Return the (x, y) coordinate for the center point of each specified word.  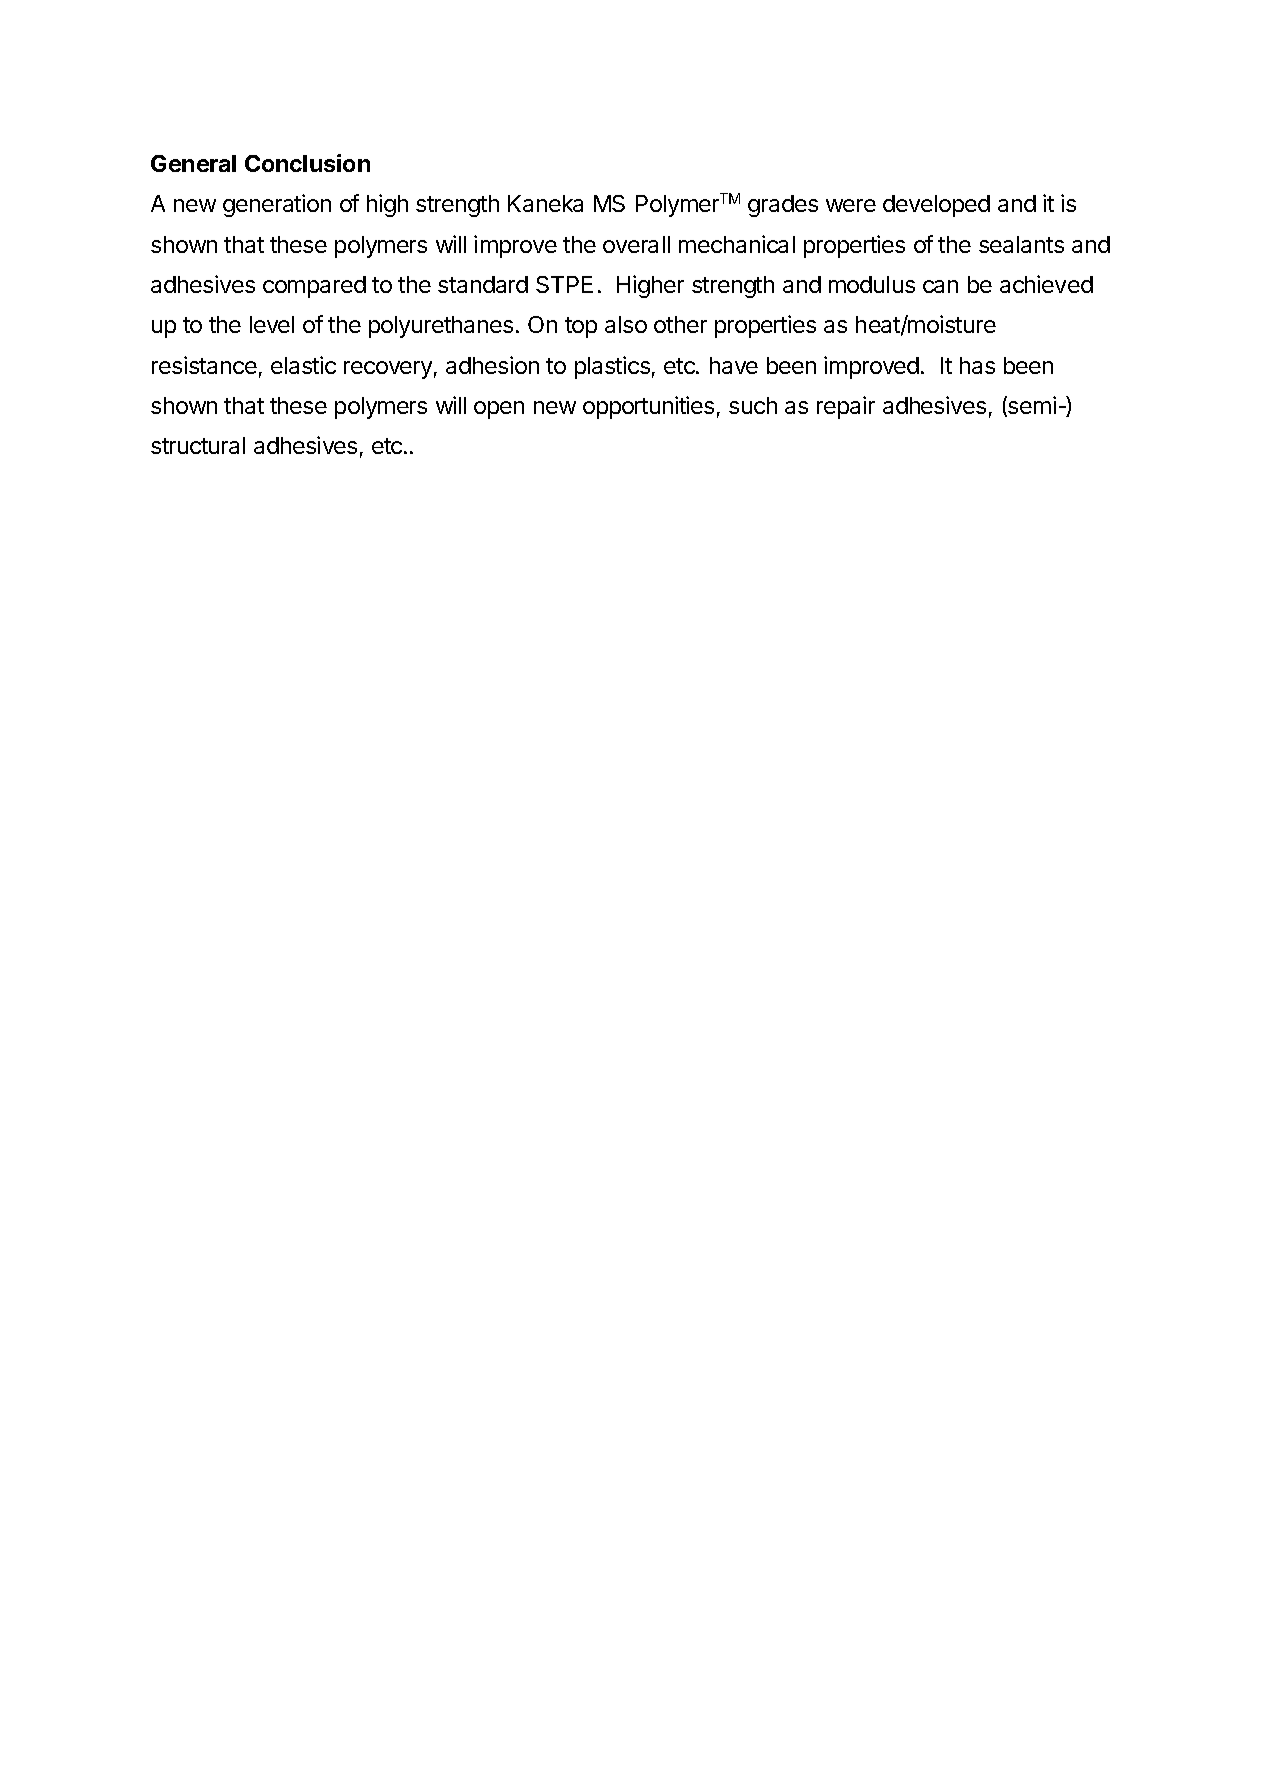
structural (198, 445)
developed (936, 206)
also (626, 324)
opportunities (648, 407)
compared (314, 287)
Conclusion (307, 163)
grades (783, 206)
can (940, 286)
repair (846, 407)
